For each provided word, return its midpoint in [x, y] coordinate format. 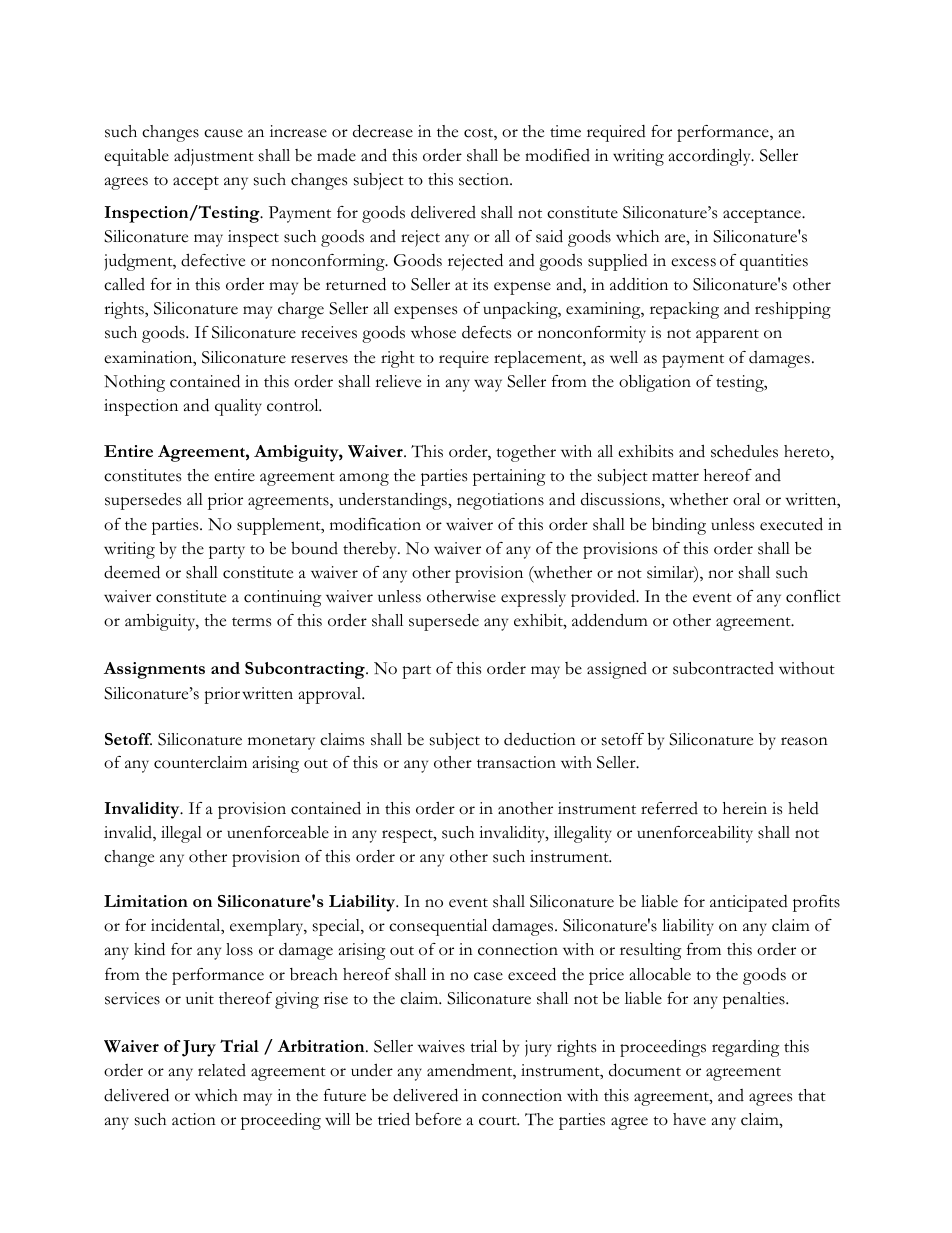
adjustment [214, 157]
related [222, 1070]
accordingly [711, 157]
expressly [533, 598]
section [485, 179]
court [499, 1121]
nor [720, 574]
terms [251, 622]
